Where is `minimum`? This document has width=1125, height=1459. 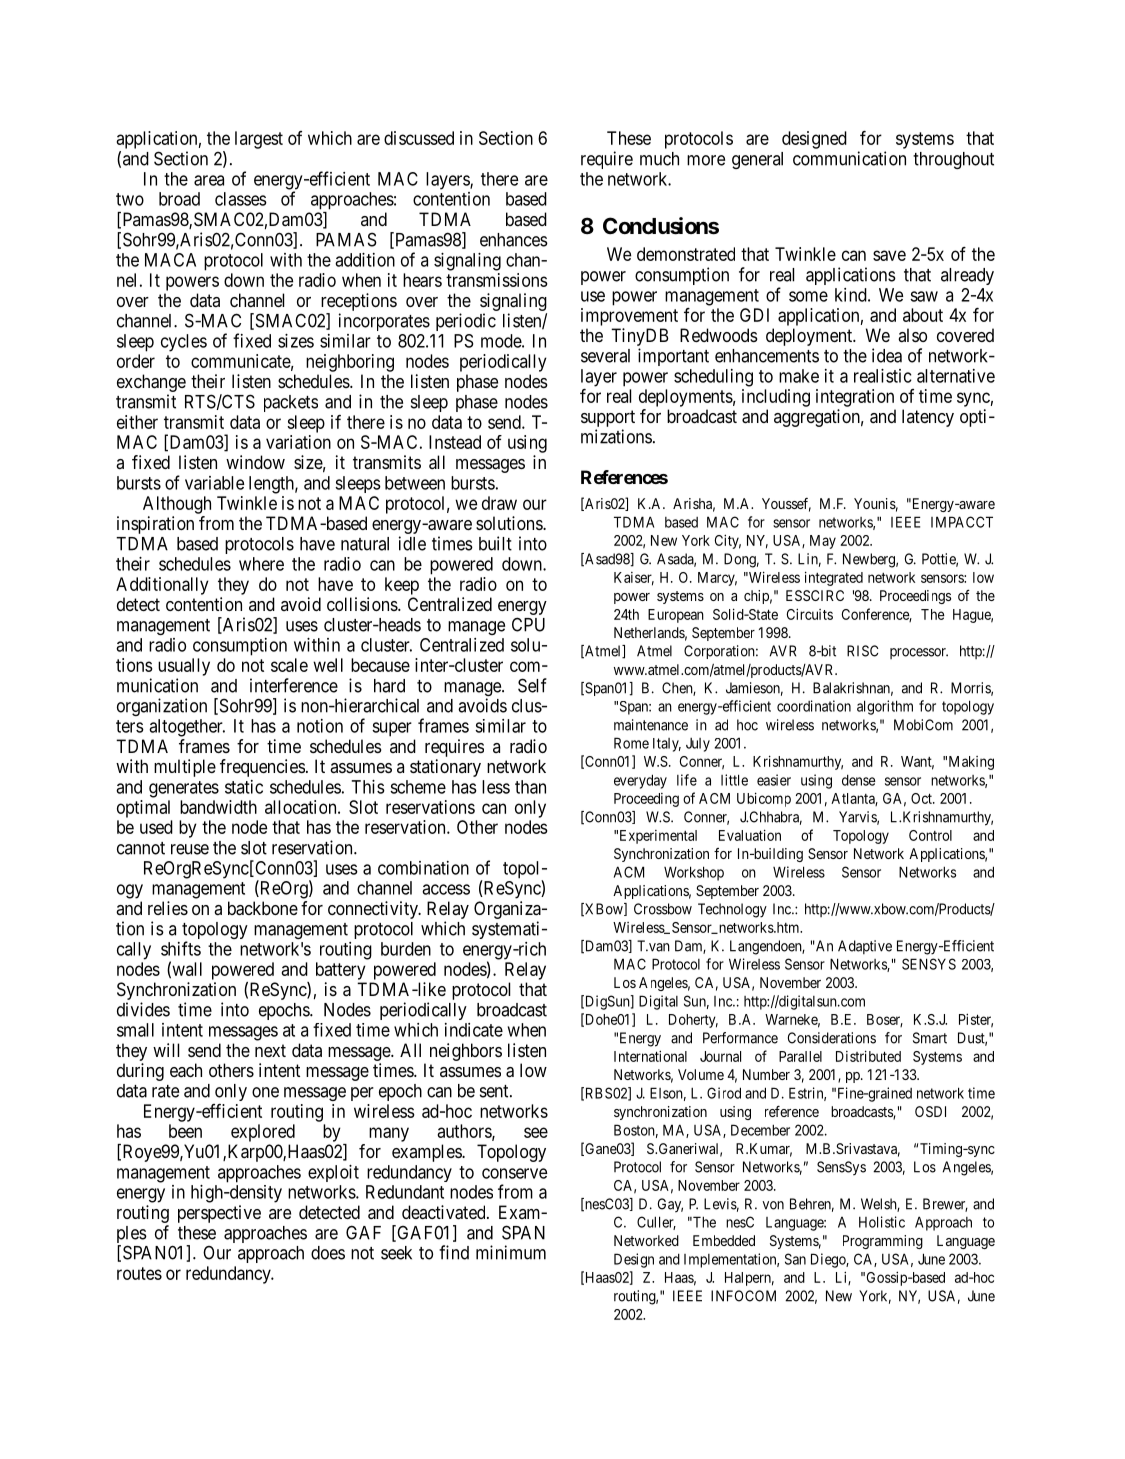
minimum is located at coordinates (511, 1252).
